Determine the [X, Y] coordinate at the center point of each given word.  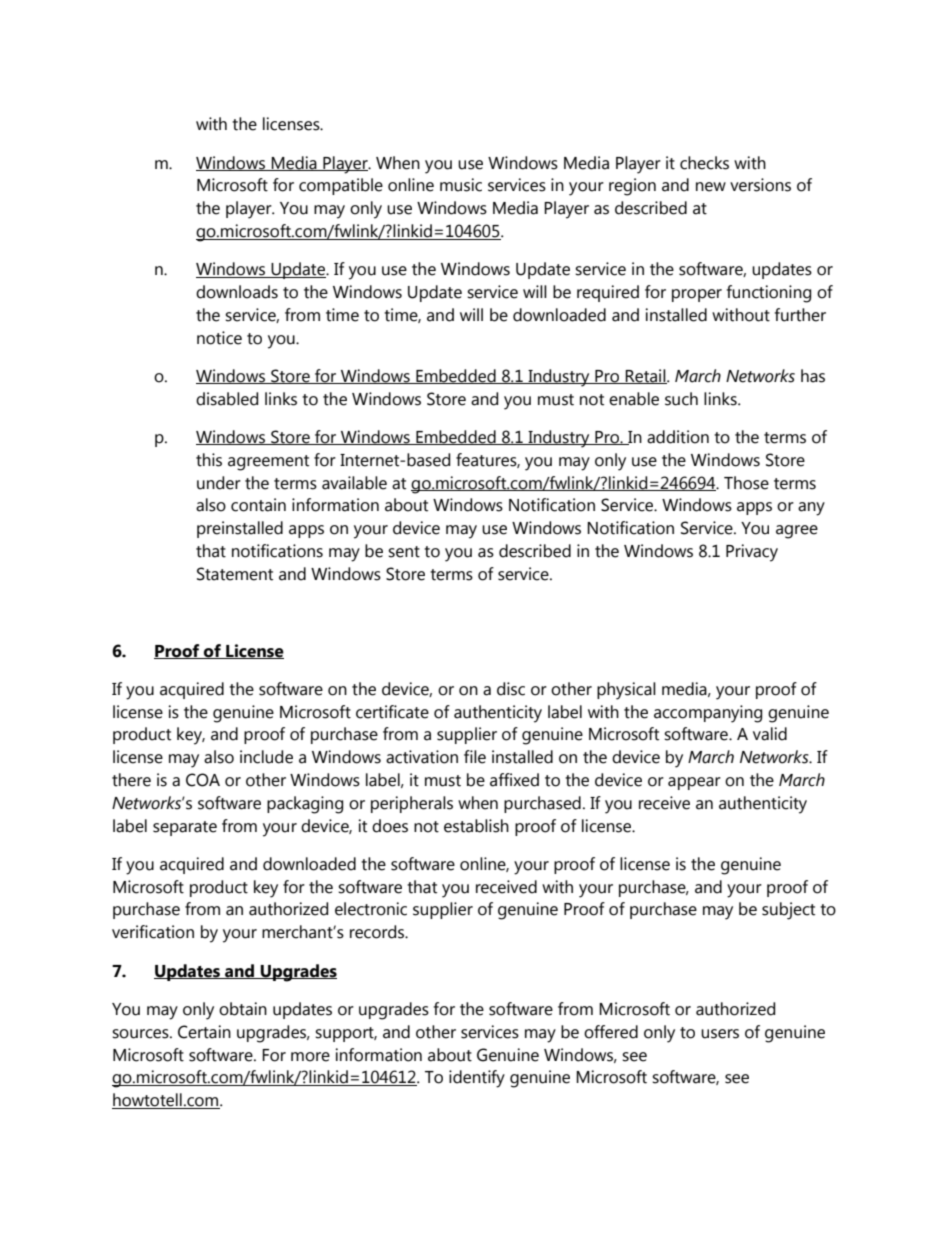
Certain [204, 1032]
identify [477, 1079]
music [461, 185]
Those [746, 483]
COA [203, 780]
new [711, 187]
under [219, 483]
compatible [341, 186]
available [354, 483]
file [475, 757]
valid [770, 734]
